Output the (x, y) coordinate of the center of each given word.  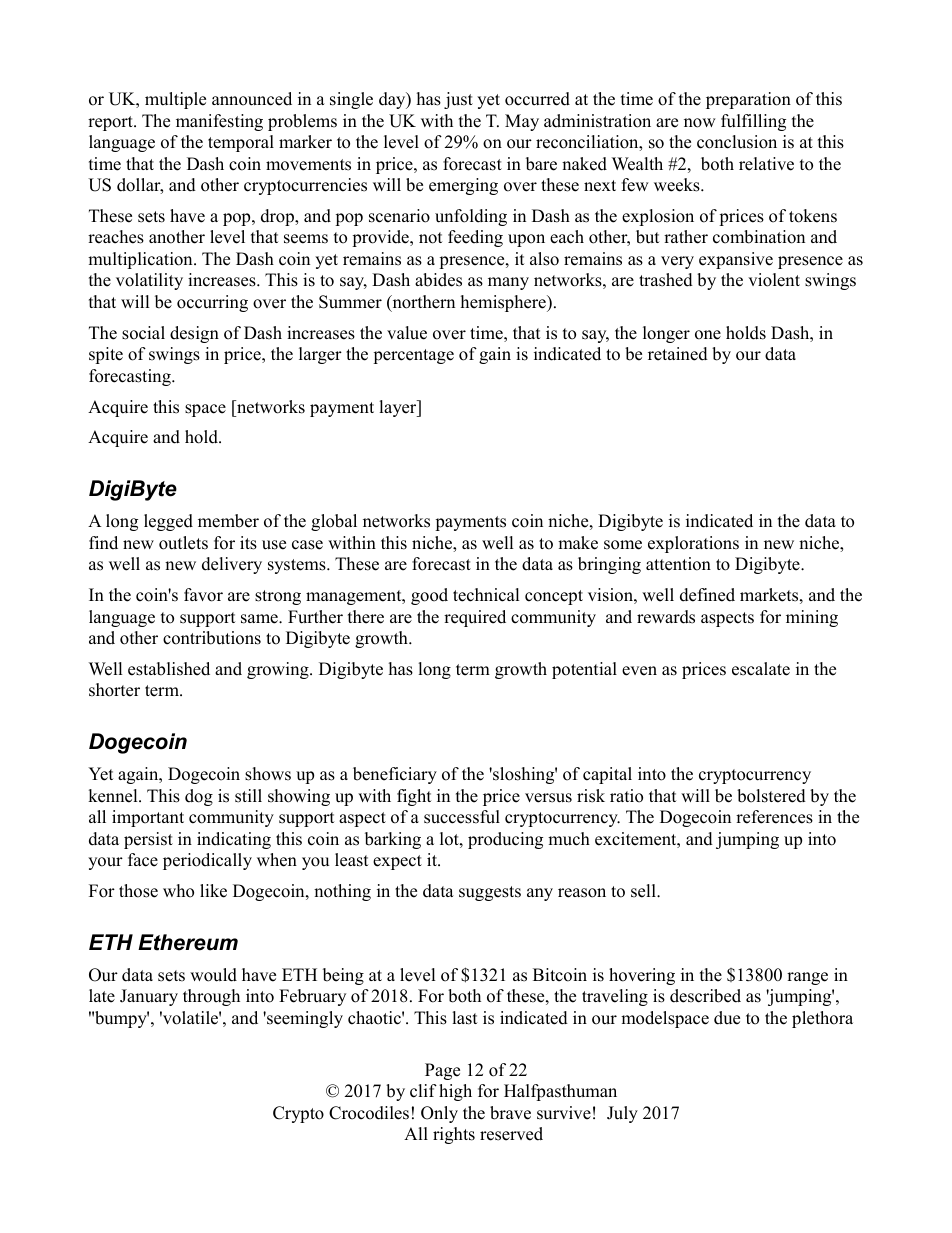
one (708, 335)
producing (505, 840)
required (475, 618)
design (194, 334)
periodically (207, 861)
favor (203, 595)
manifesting (219, 122)
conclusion (737, 142)
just (458, 100)
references (774, 817)
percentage (413, 356)
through (211, 997)
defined (707, 595)
